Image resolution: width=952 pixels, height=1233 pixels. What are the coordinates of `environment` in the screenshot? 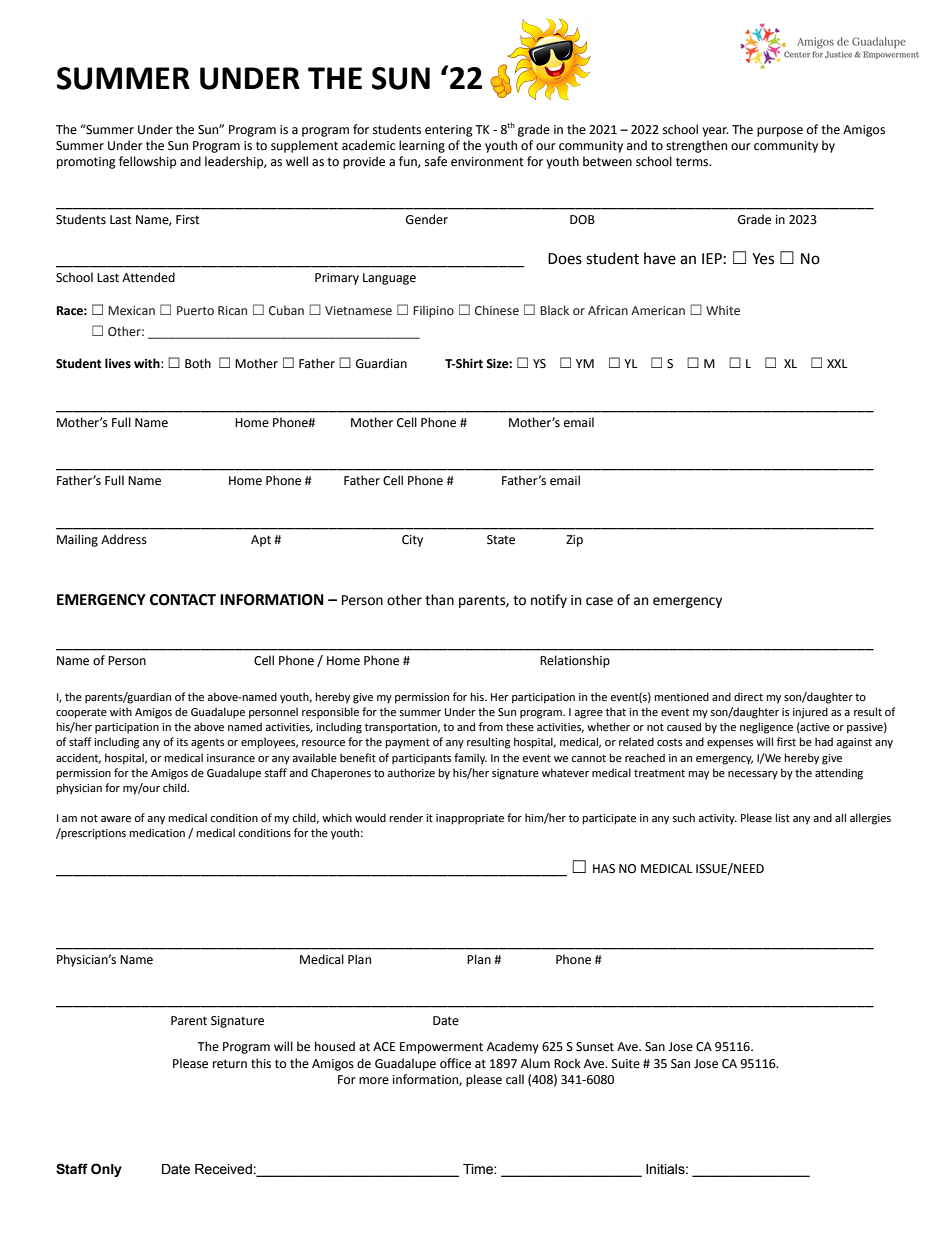 It's located at (487, 162).
